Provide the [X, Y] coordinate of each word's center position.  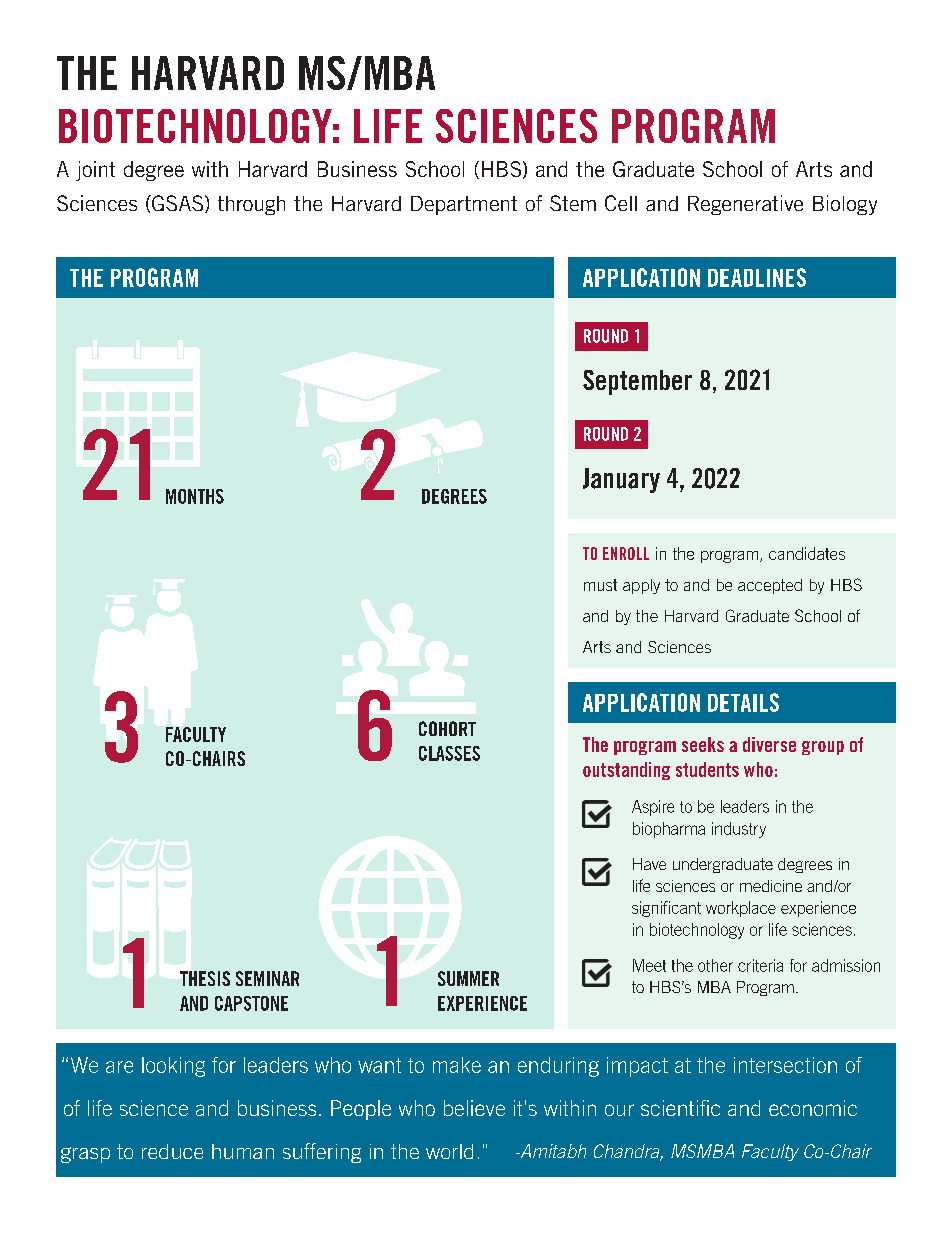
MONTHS [195, 496]
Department [464, 205]
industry [739, 830]
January [621, 480]
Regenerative [745, 205]
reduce [172, 1151]
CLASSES [449, 753]
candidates [807, 553]
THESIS [205, 978]
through [251, 205]
